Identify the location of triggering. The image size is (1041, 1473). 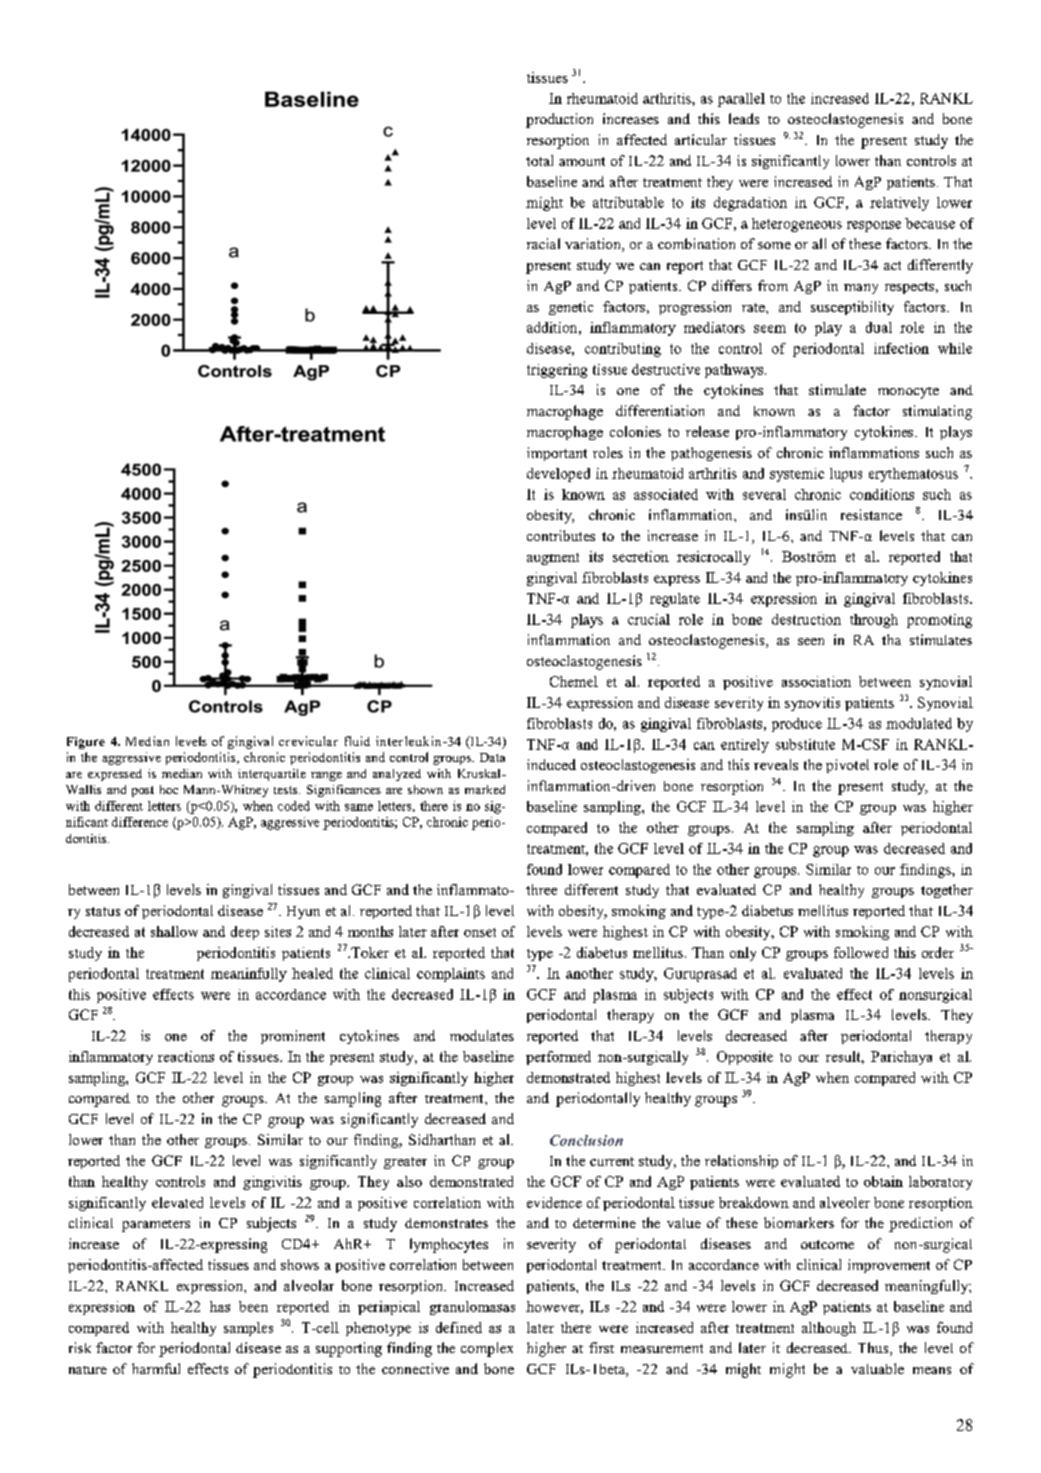
(557, 371).
